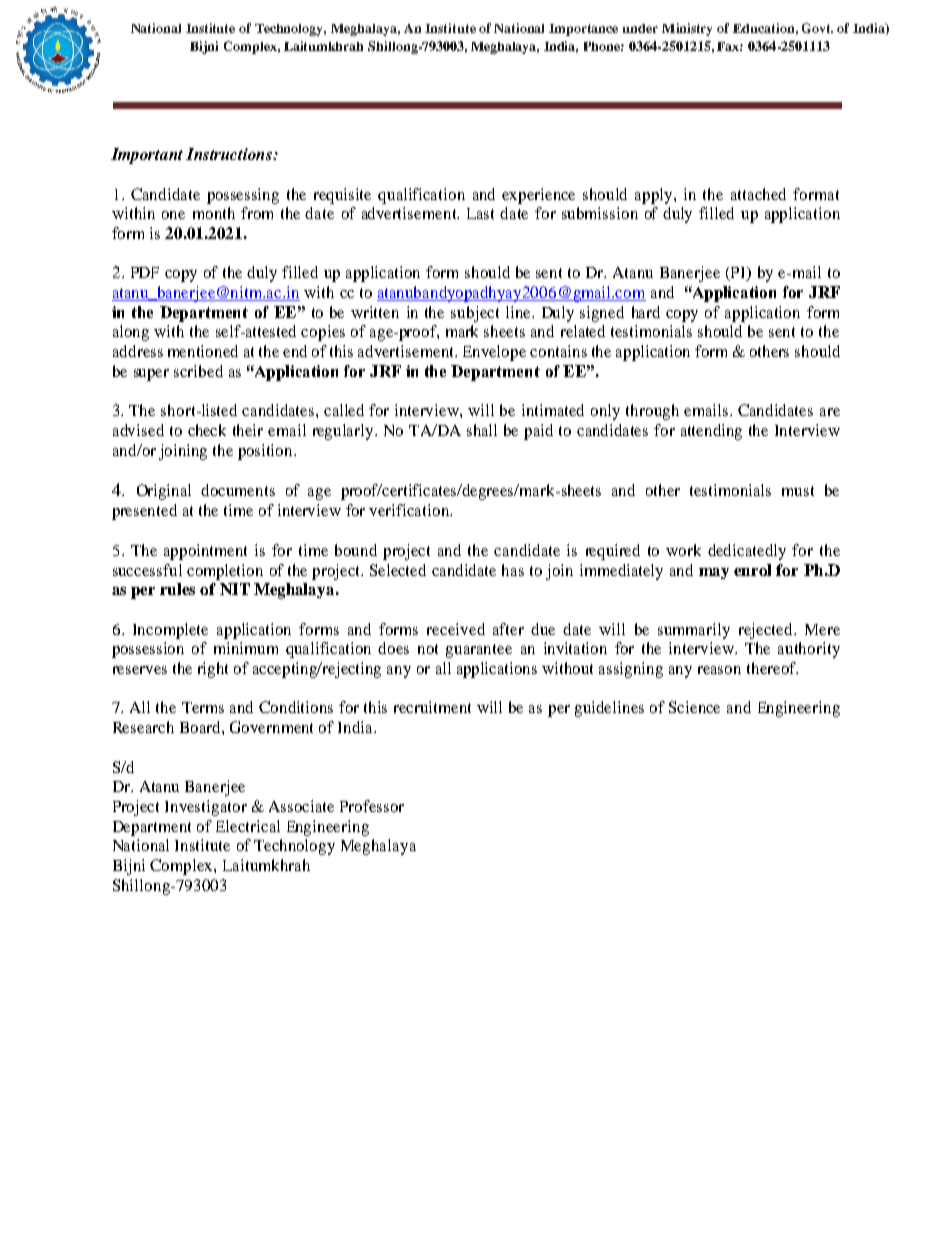 The image size is (952, 1233). I want to click on Science, so click(694, 707).
